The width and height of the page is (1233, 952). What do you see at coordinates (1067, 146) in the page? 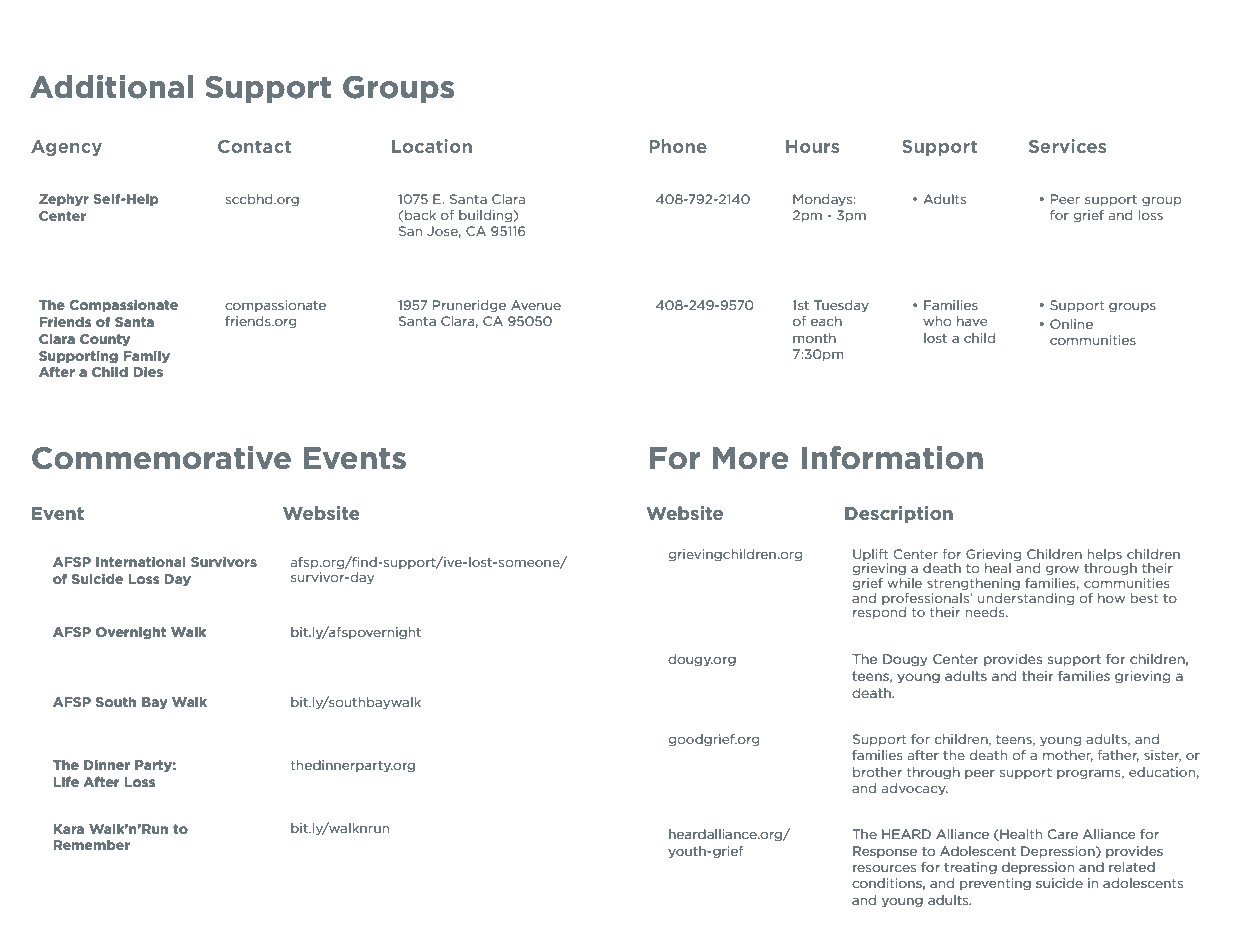
I see `Services` at bounding box center [1067, 146].
